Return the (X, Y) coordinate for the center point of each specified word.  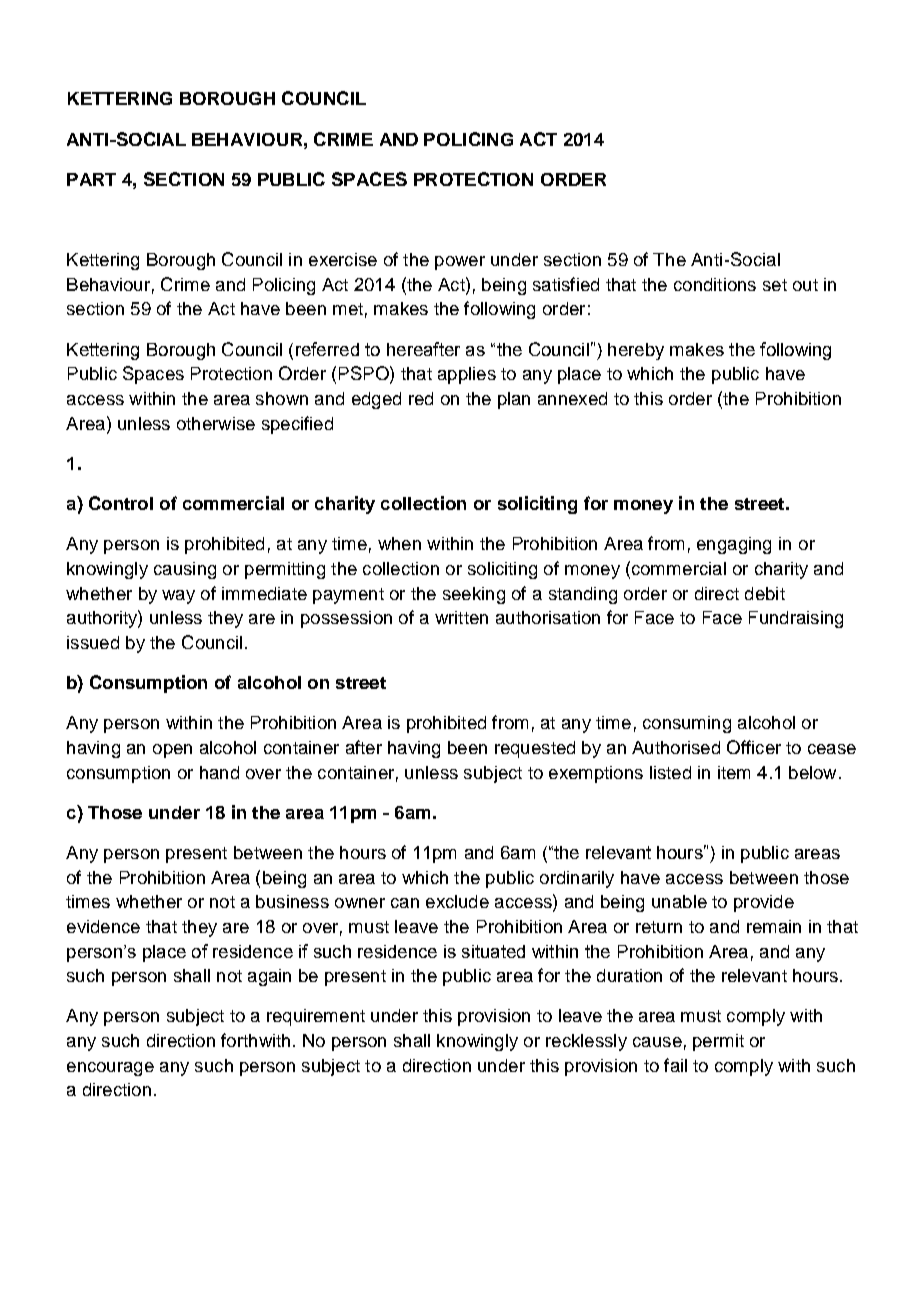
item (734, 772)
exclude (457, 901)
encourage (110, 1069)
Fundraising (796, 619)
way (178, 597)
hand (219, 772)
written (461, 617)
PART (91, 179)
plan (514, 400)
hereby (636, 351)
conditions (715, 284)
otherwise (216, 423)
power (460, 263)
